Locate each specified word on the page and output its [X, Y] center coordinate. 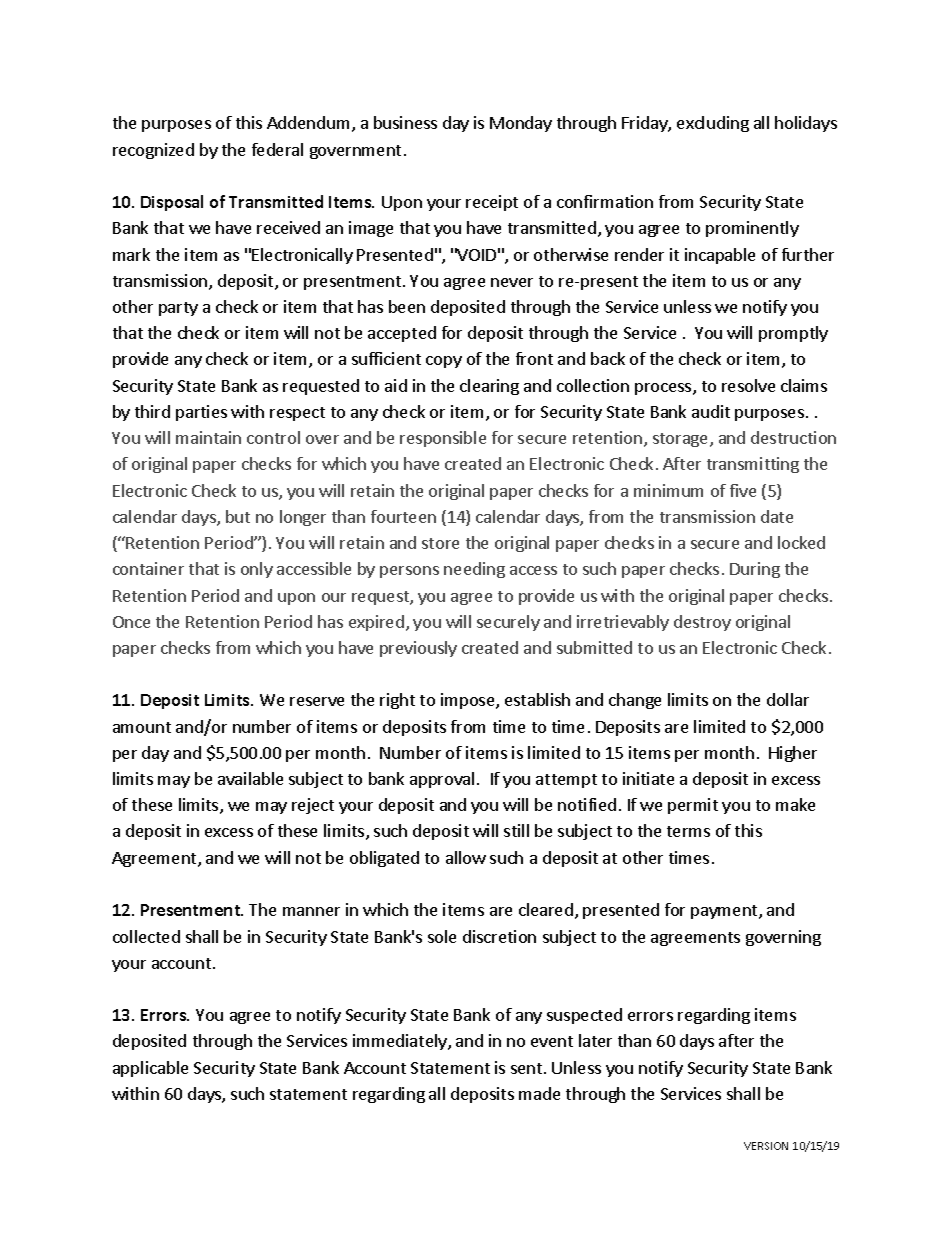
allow [466, 857]
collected [146, 936]
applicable [150, 1069]
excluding [713, 124]
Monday [521, 124]
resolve [748, 385]
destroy [702, 623]
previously [418, 649]
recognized [153, 151]
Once [131, 622]
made [539, 1093]
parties [201, 413]
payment [725, 912]
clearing [489, 387]
